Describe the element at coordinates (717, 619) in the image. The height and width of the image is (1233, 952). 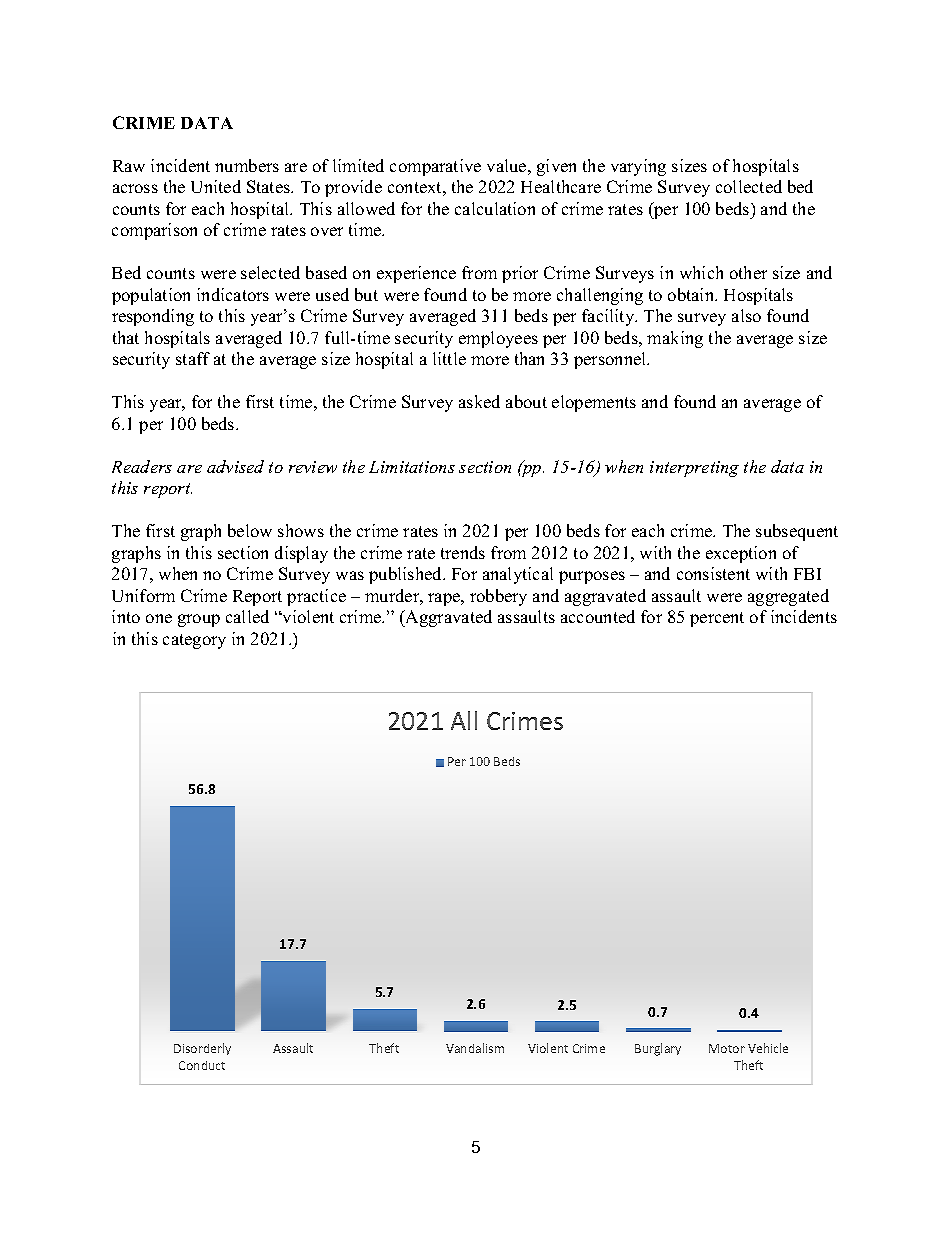
I see `percent` at that location.
